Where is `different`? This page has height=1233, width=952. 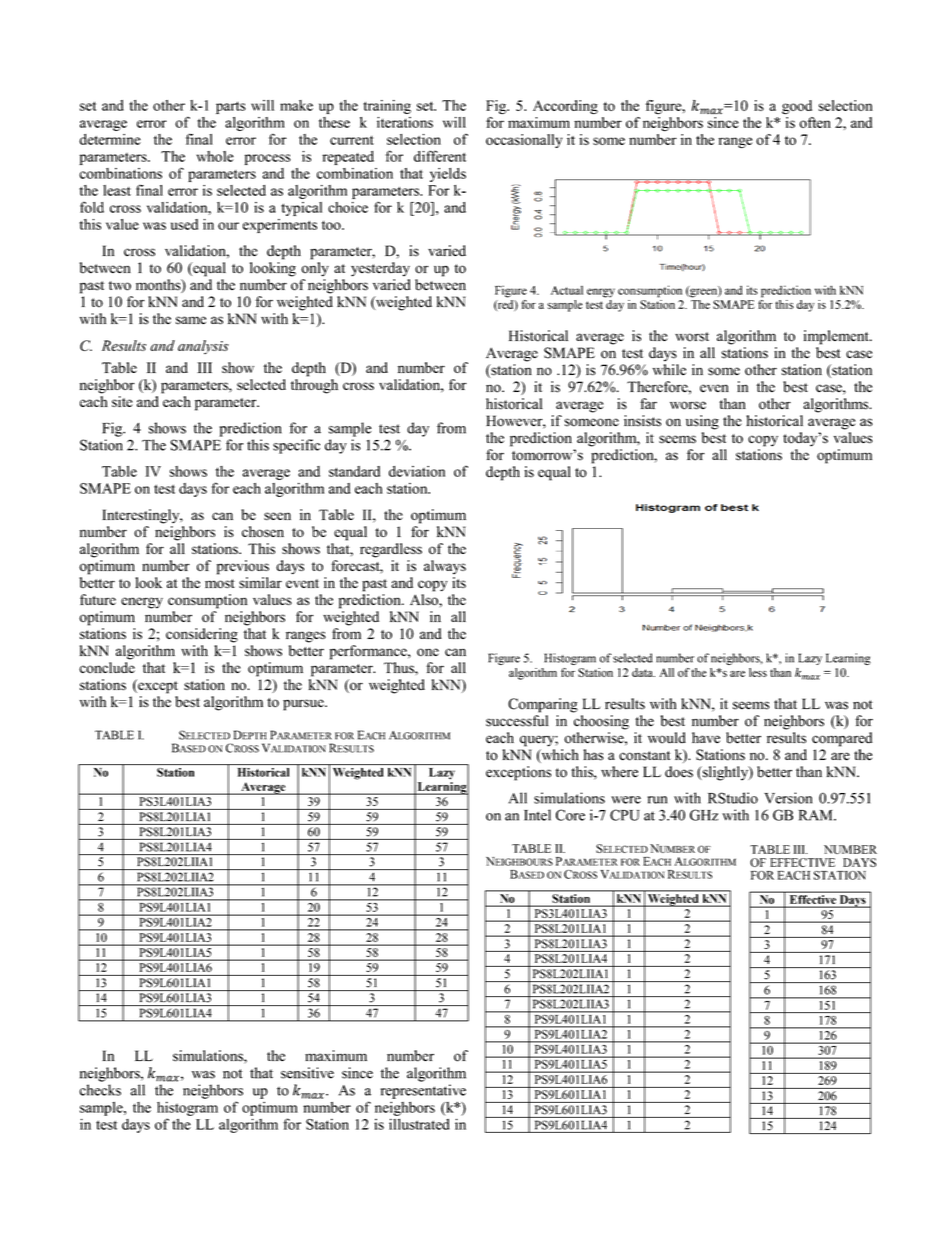 different is located at coordinates (440, 156).
